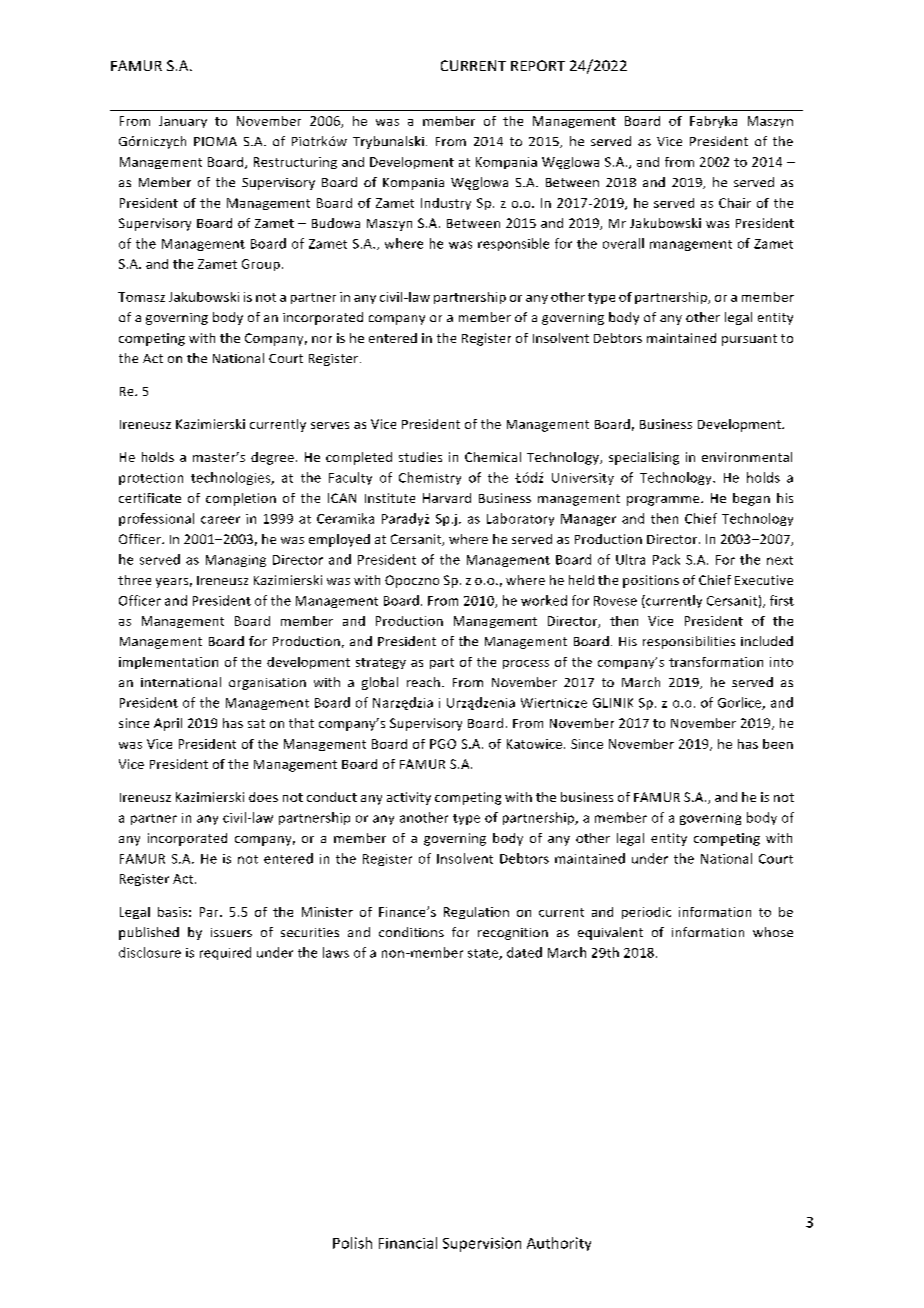  I want to click on activity, so click(409, 798).
